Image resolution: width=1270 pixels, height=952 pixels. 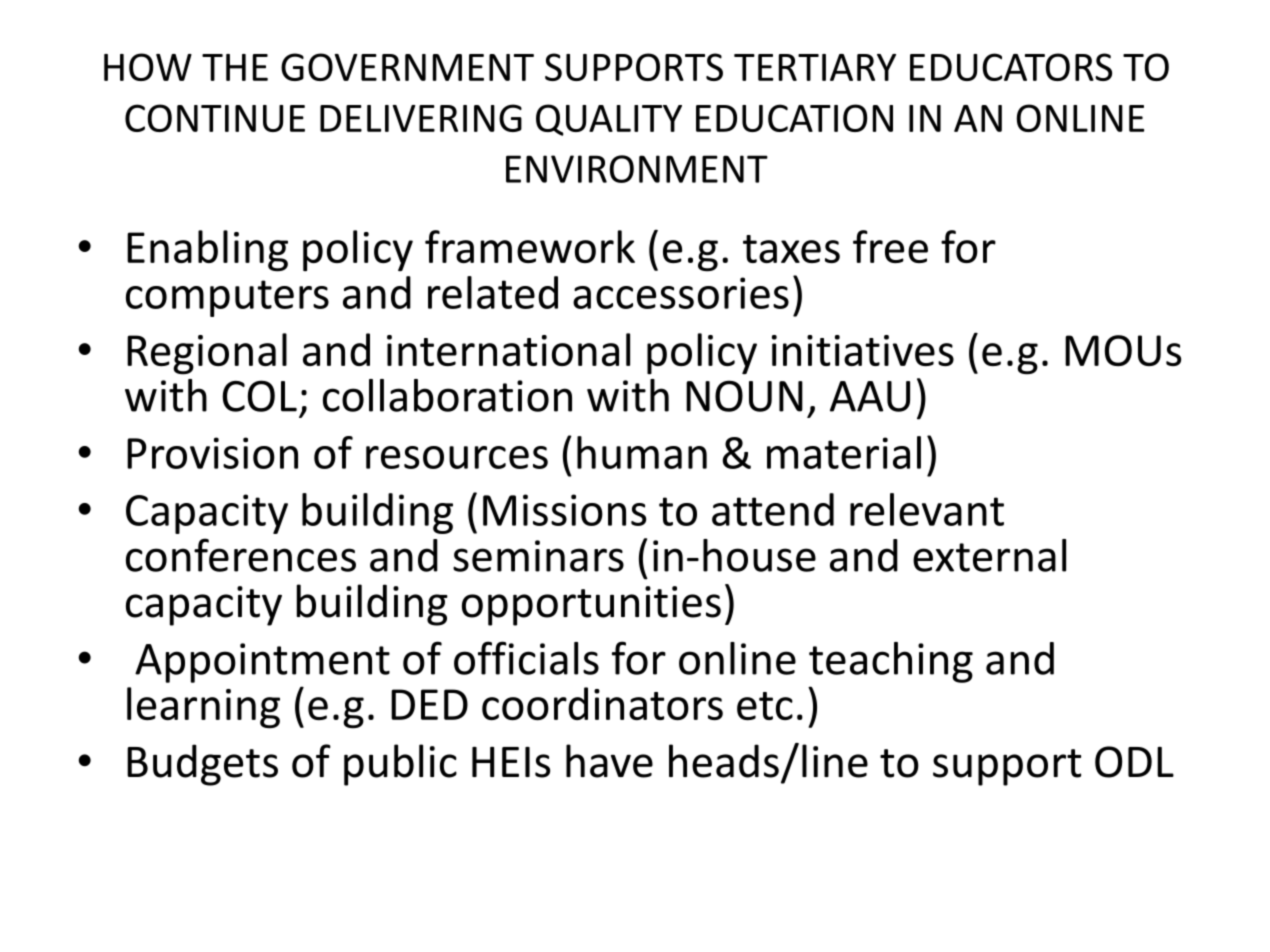 I want to click on external, so click(x=989, y=555).
